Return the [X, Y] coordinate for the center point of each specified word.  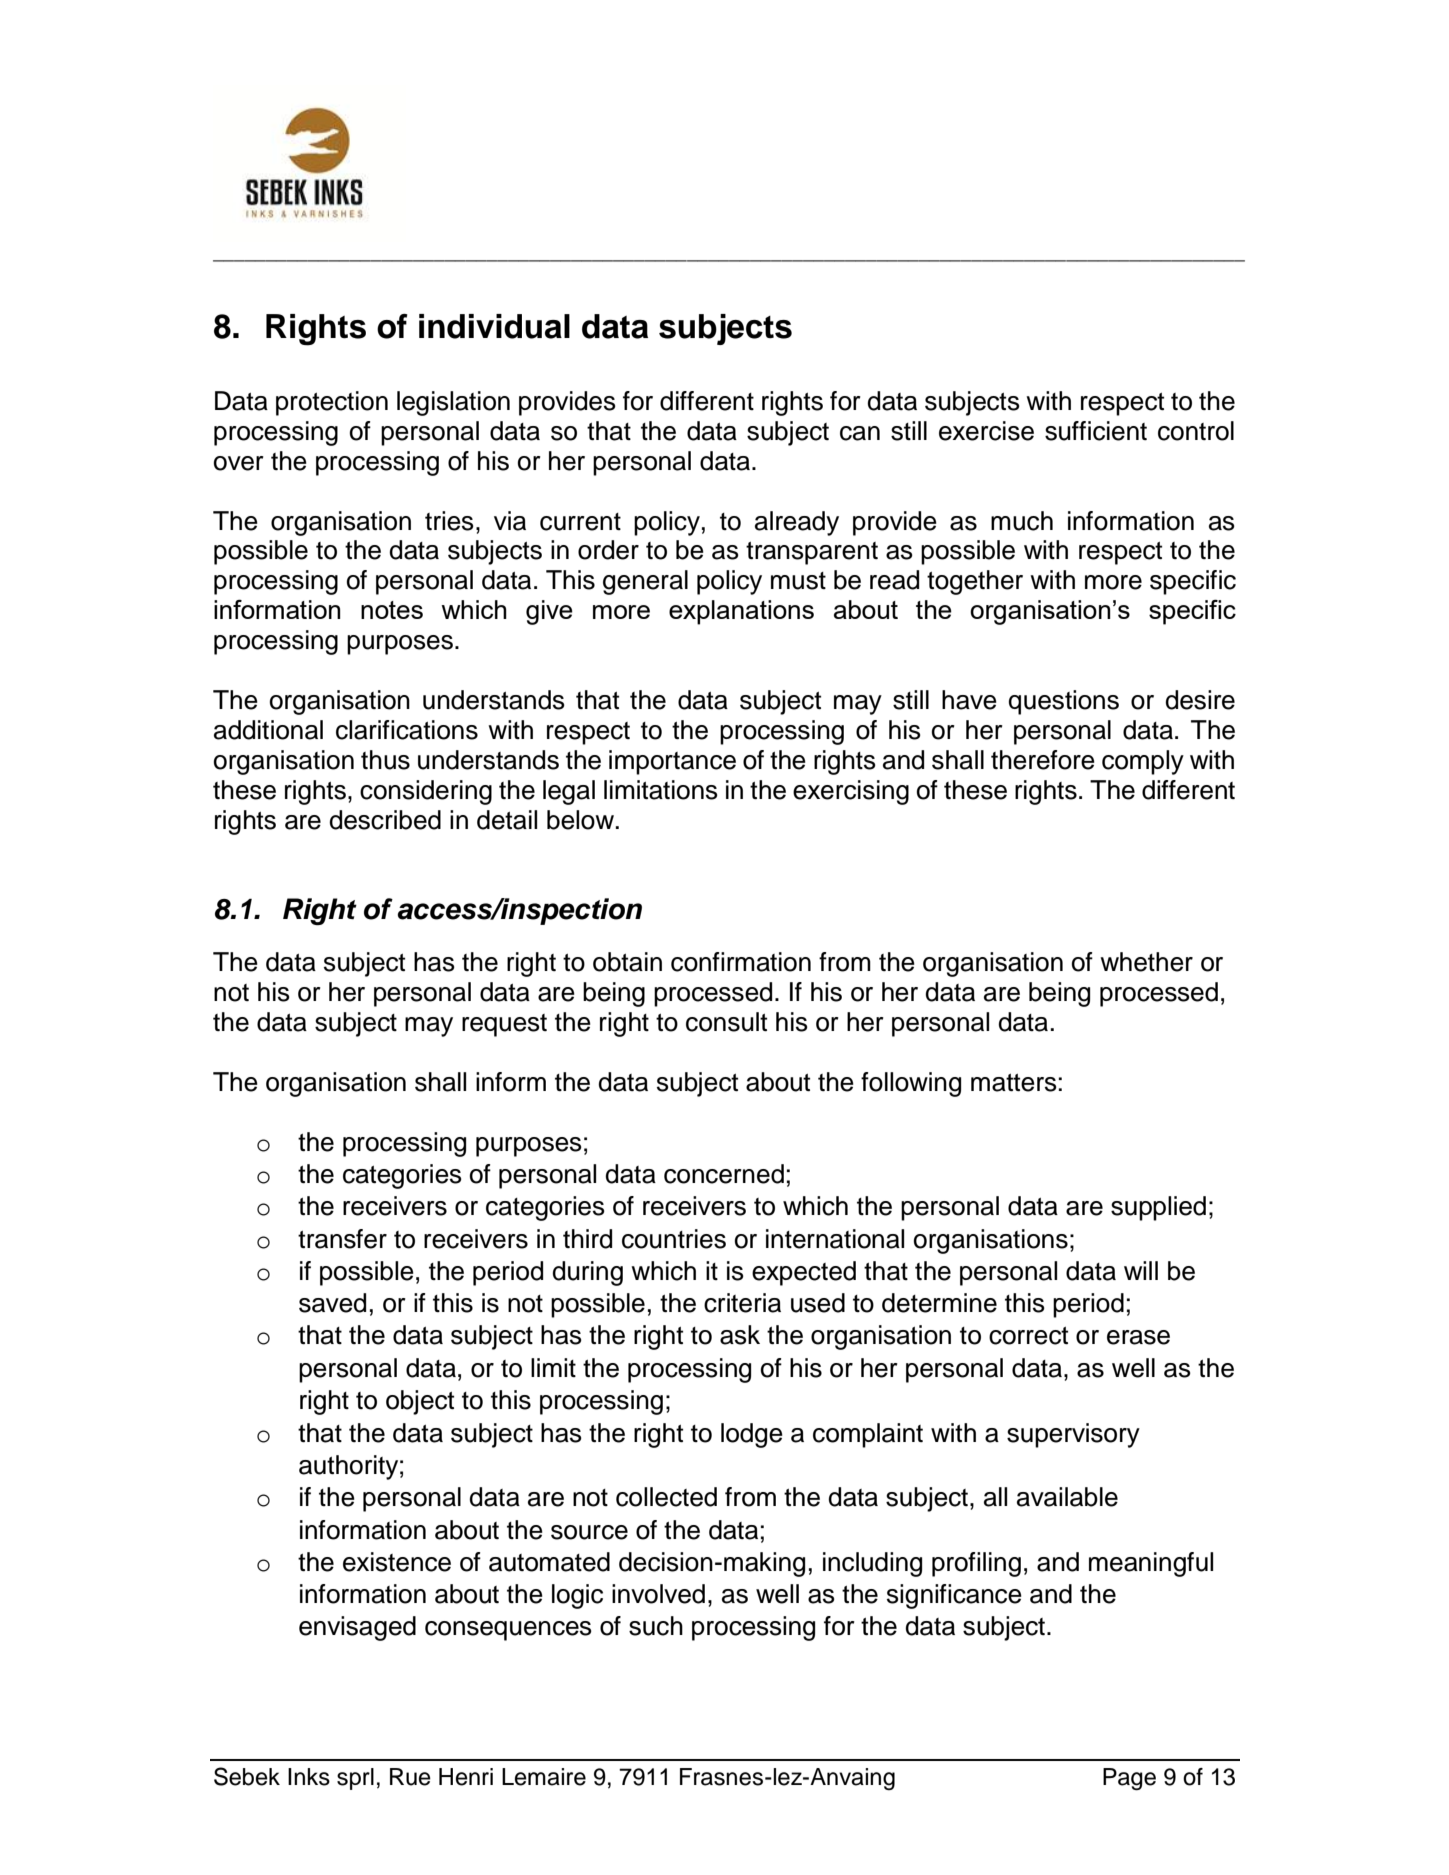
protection [332, 403]
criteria [742, 1303]
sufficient [1096, 431]
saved [332, 1303]
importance [672, 762]
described [385, 820]
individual [494, 326]
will [1141, 1270]
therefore [1043, 760]
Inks [309, 1777]
